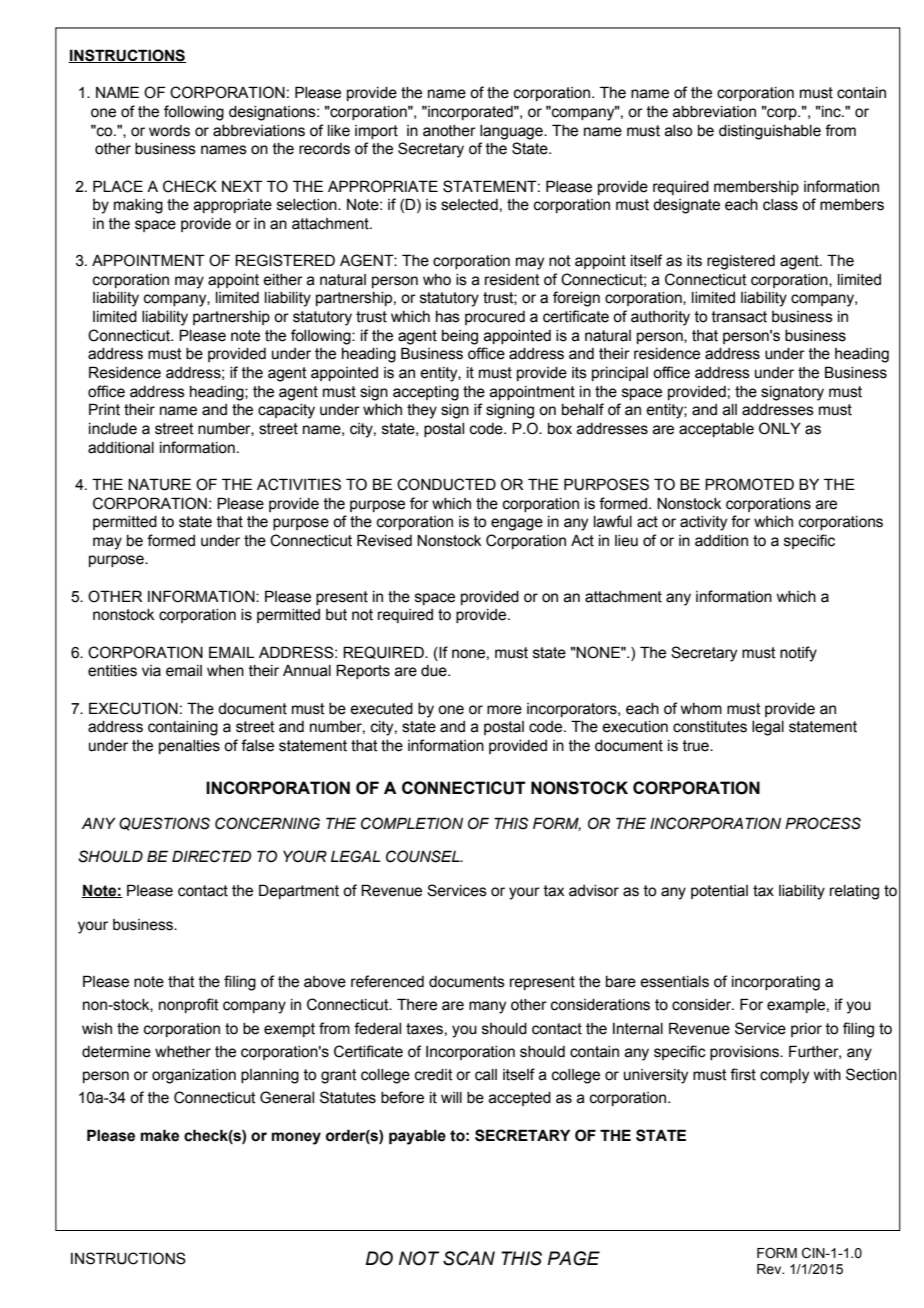 The height and width of the screenshot is (1308, 924). What do you see at coordinates (424, 856) in the screenshot?
I see `COUNSEL` at bounding box center [424, 856].
